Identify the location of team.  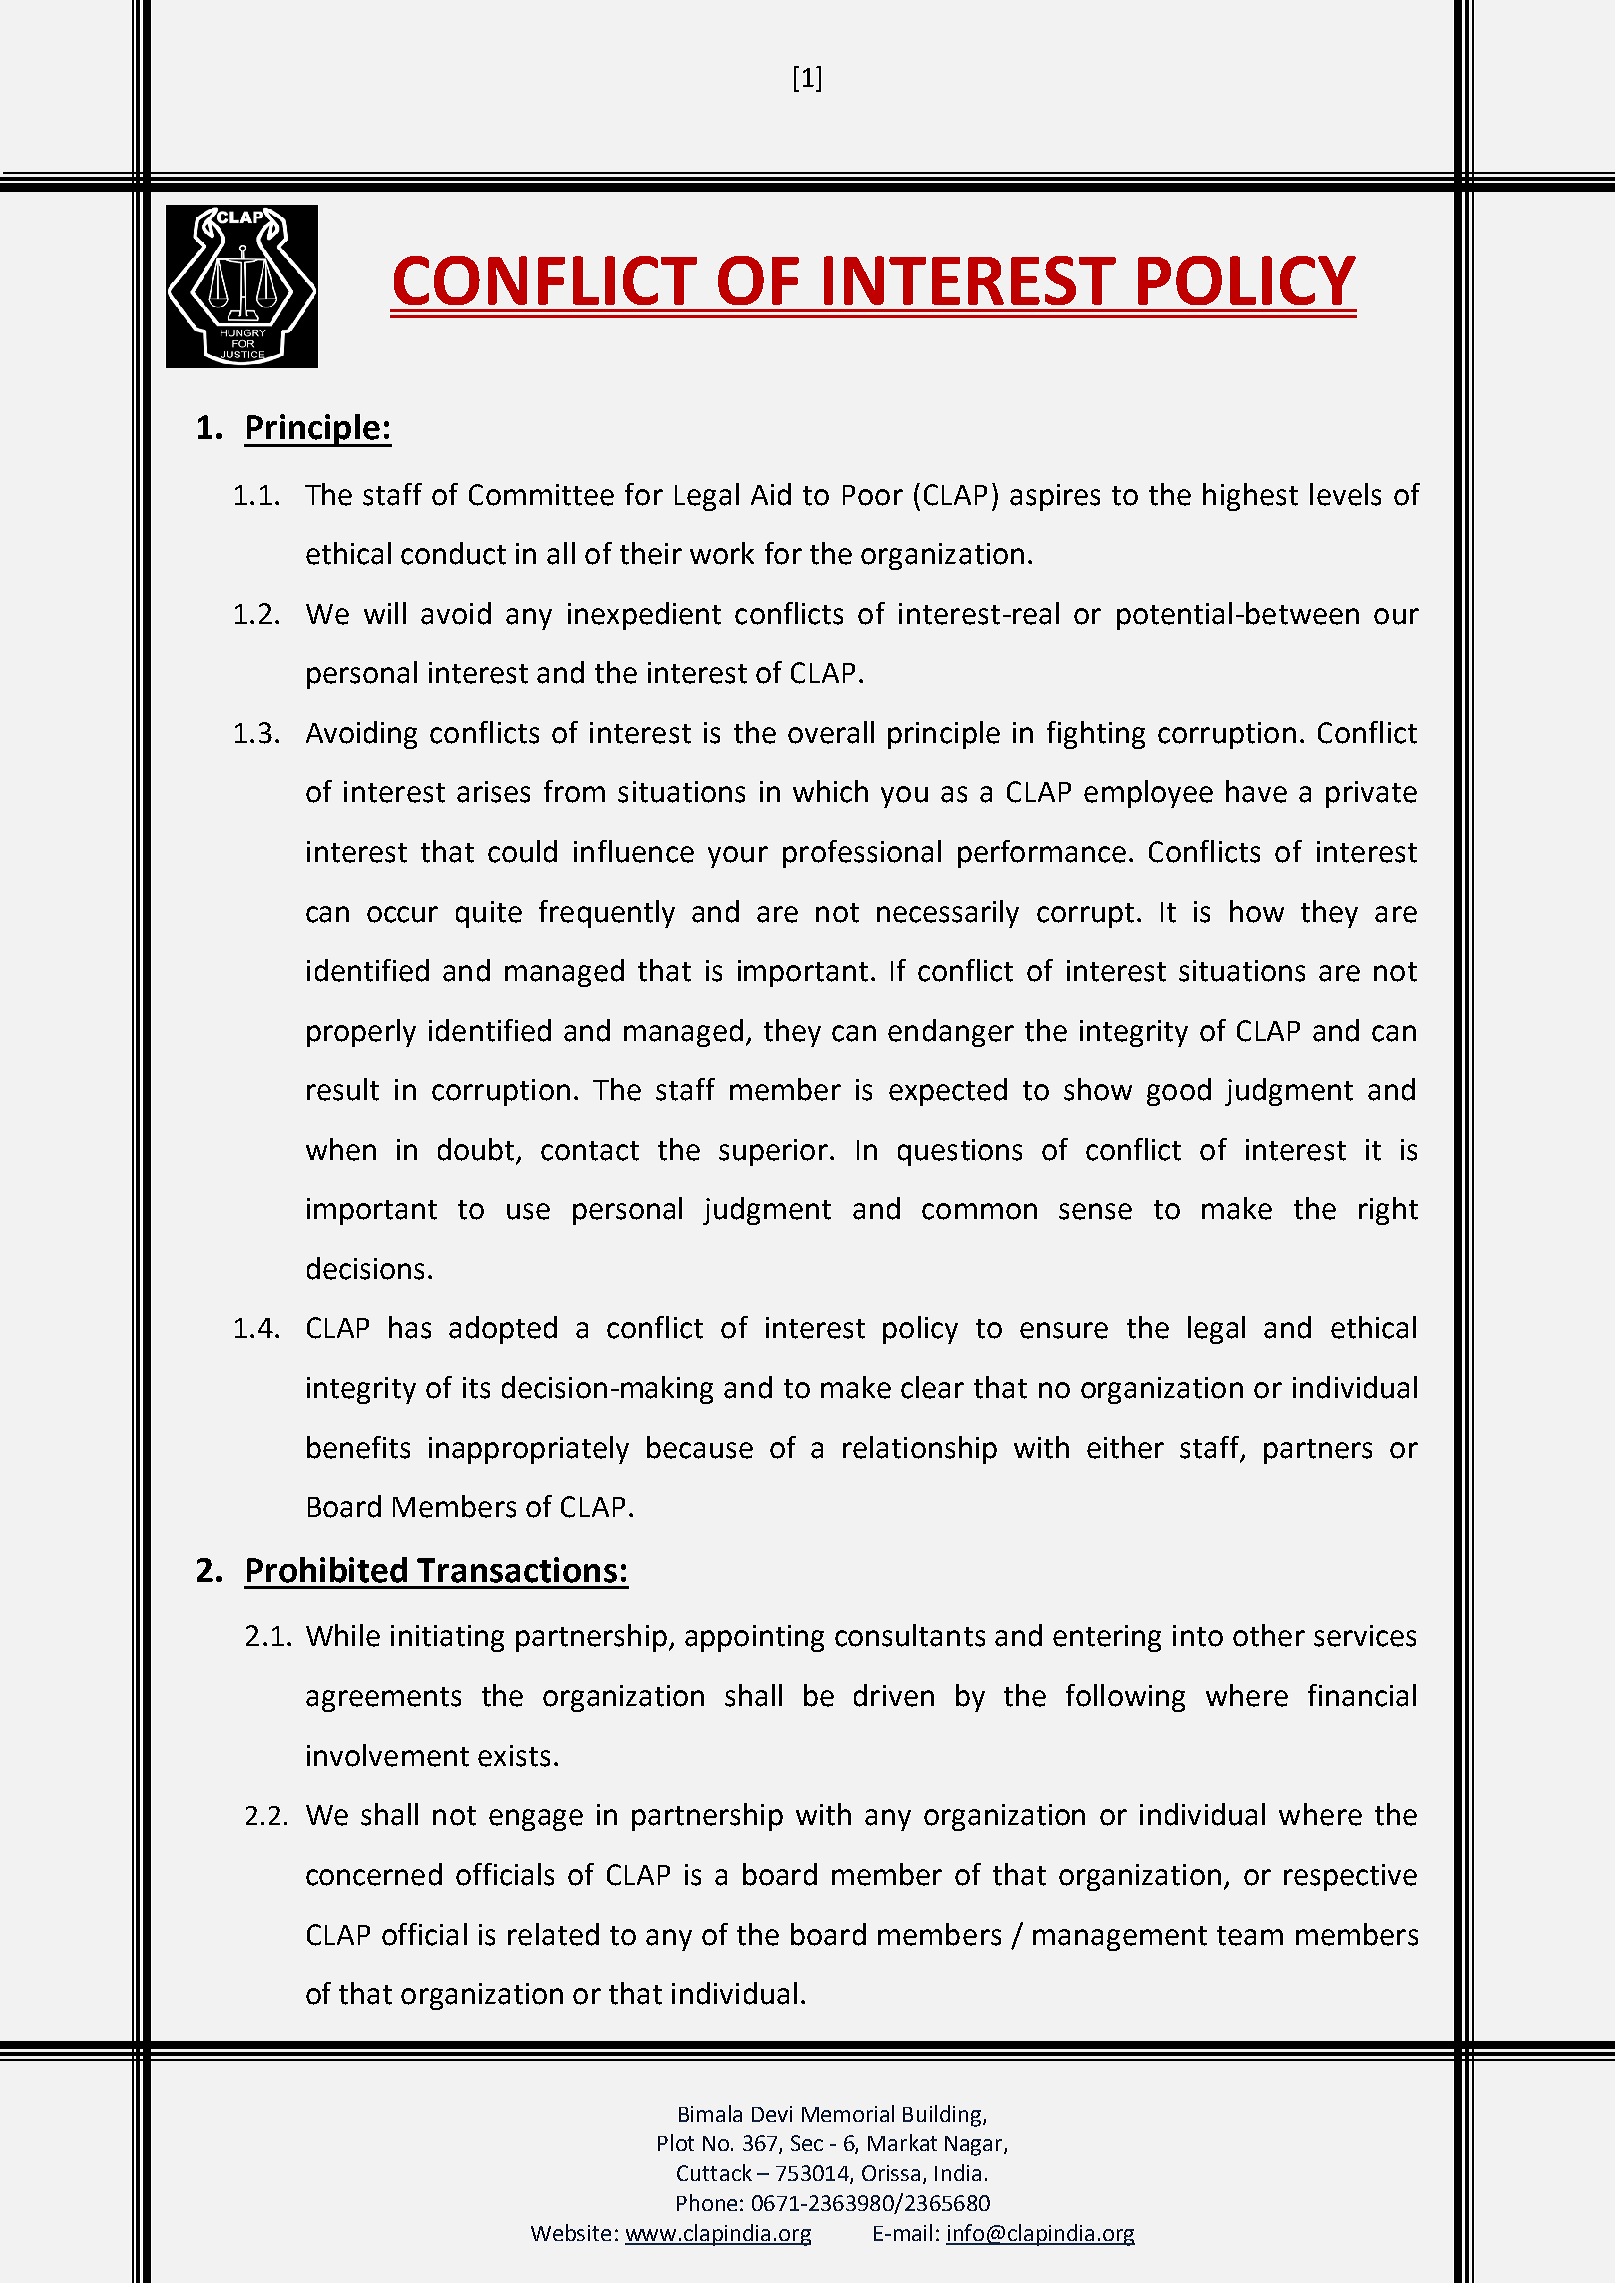
(1250, 1936).
